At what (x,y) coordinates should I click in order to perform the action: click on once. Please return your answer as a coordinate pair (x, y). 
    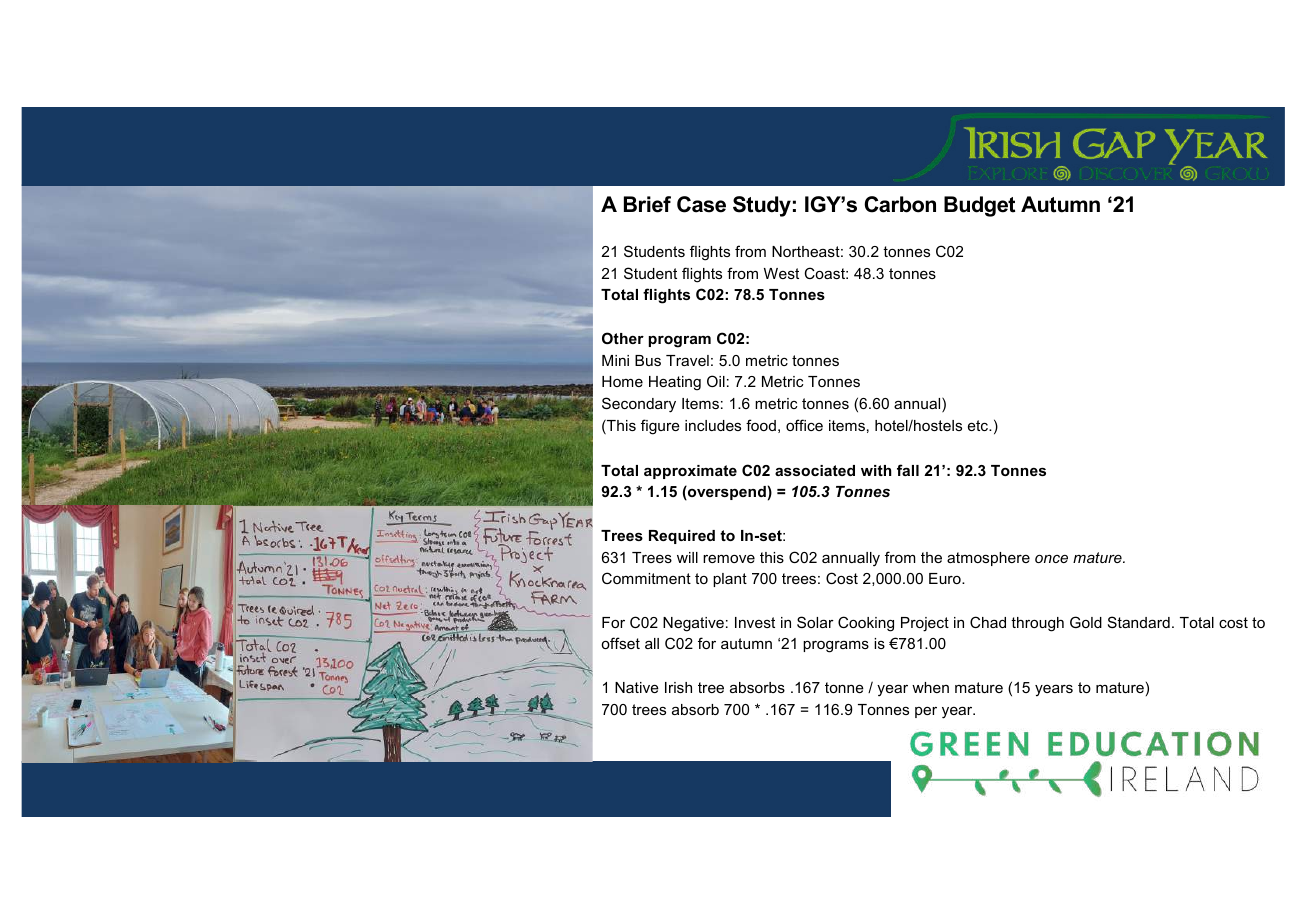
    Looking at the image, I should click on (1051, 559).
